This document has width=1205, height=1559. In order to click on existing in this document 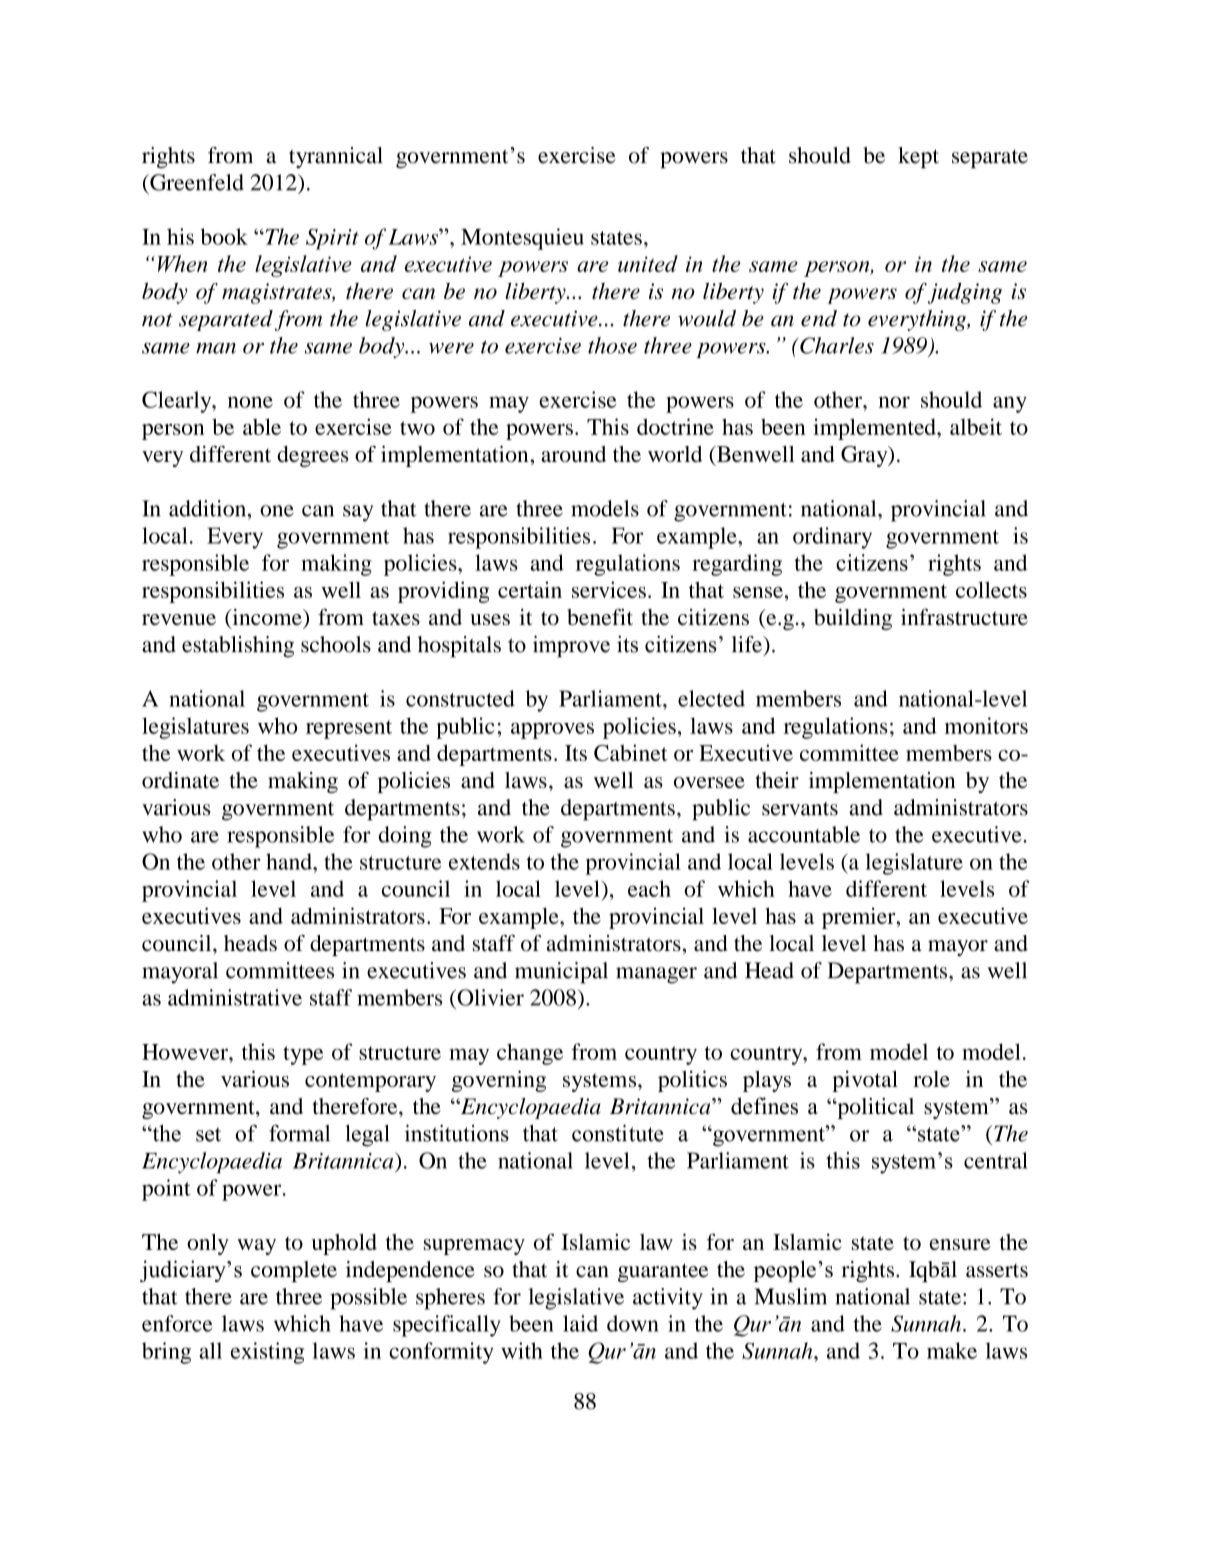, I will do `click(267, 1353)`.
